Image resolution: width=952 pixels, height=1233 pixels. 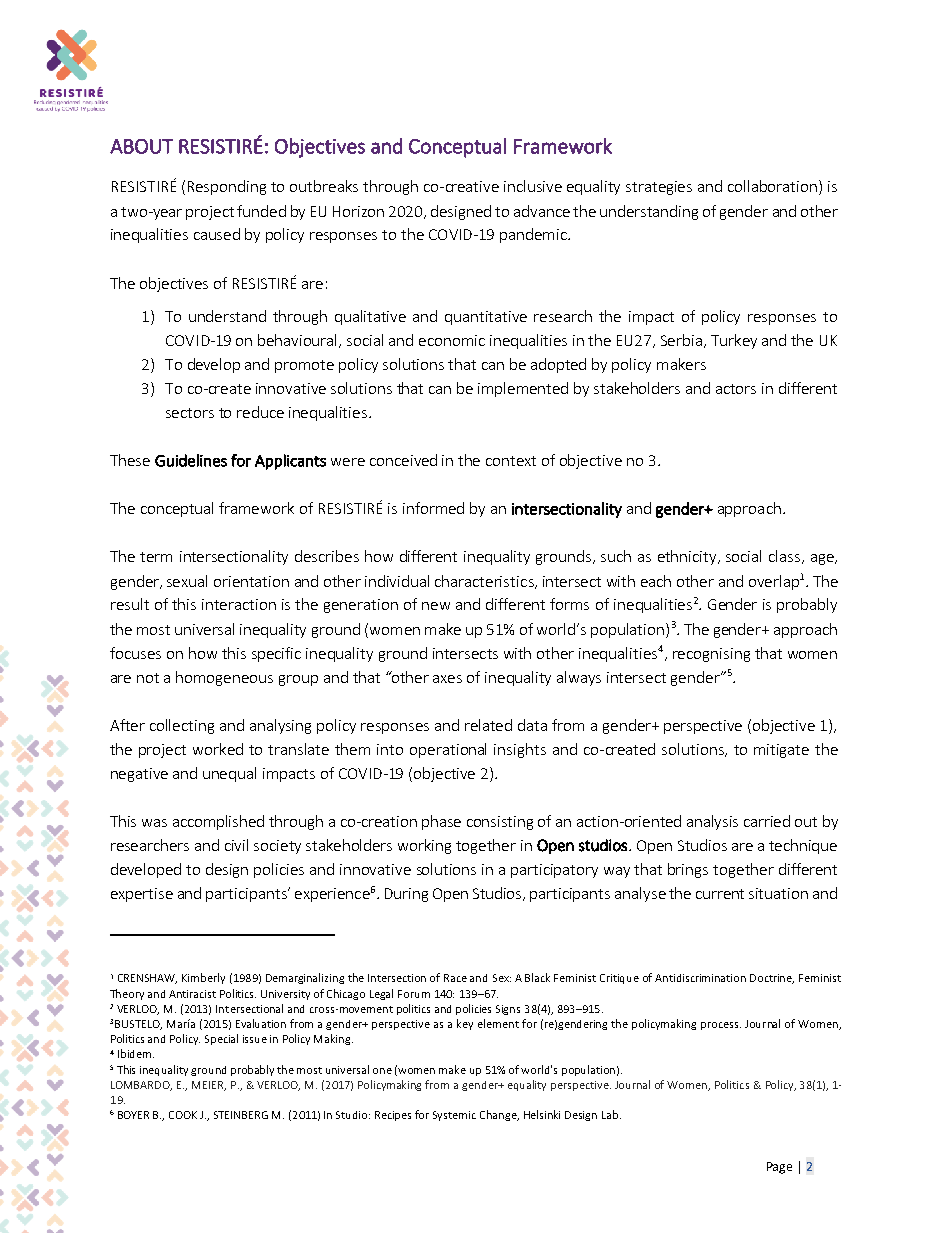 I want to click on implemented, so click(x=523, y=389).
